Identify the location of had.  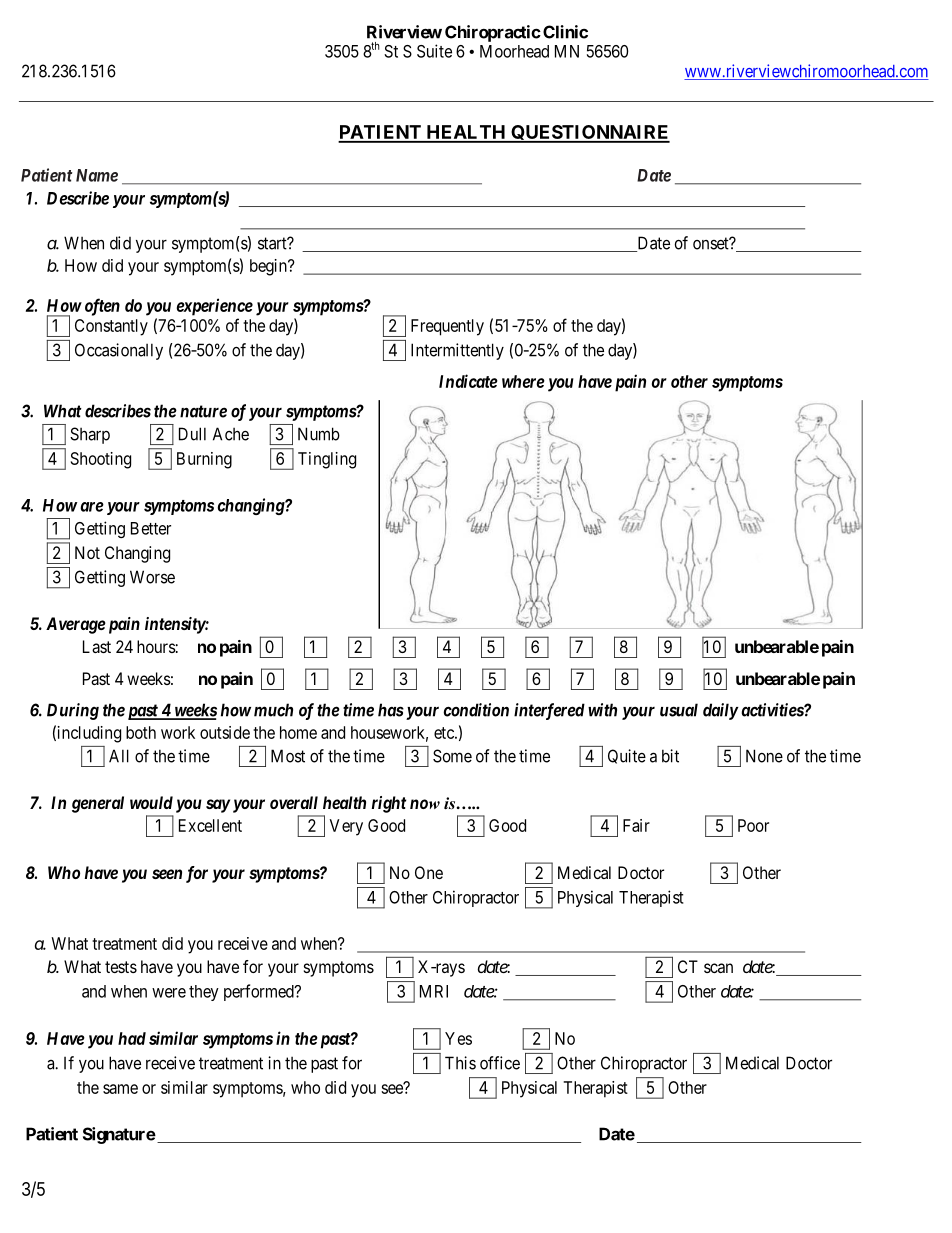
(132, 1038).
